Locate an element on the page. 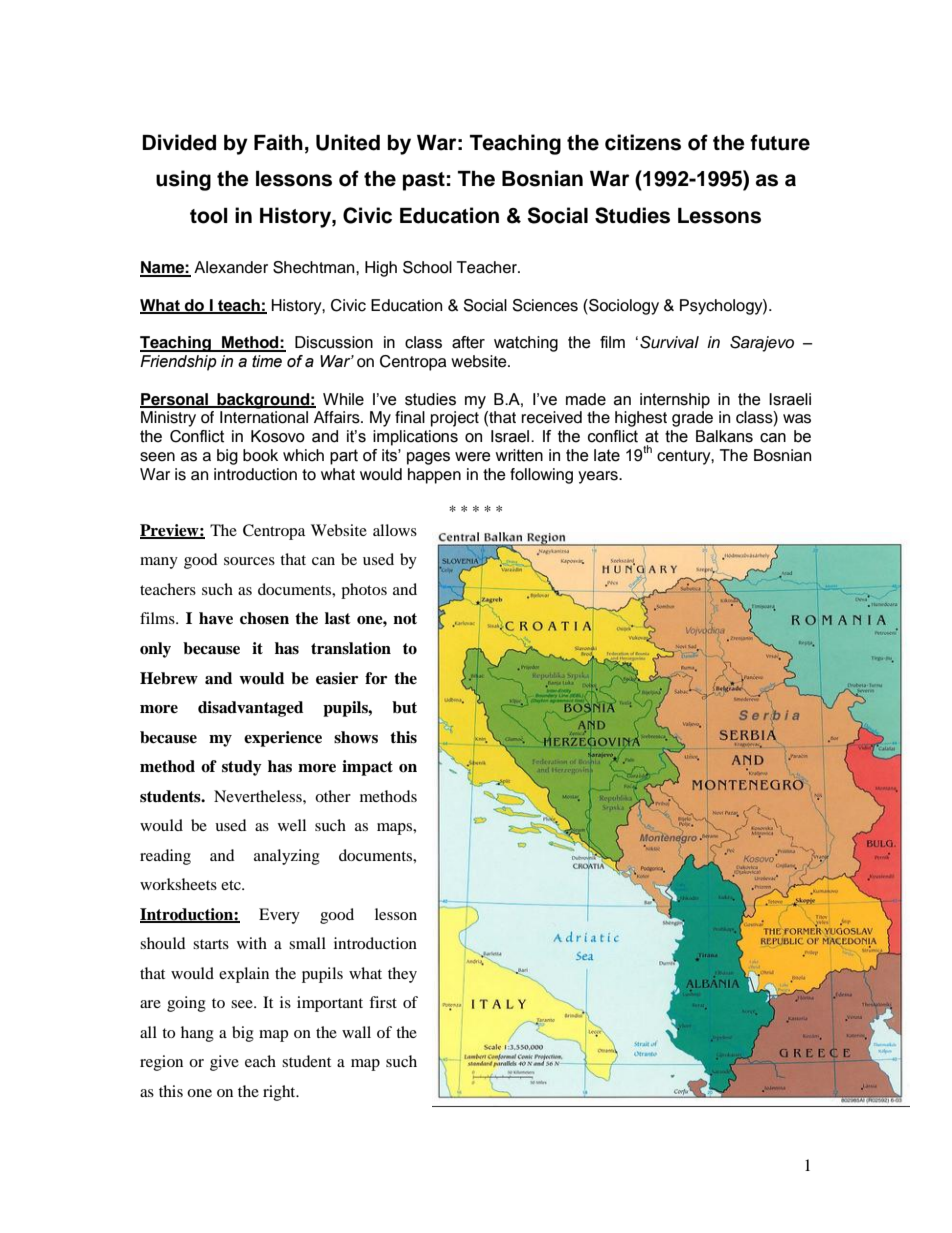 The image size is (952, 1233). they is located at coordinates (402, 975).
